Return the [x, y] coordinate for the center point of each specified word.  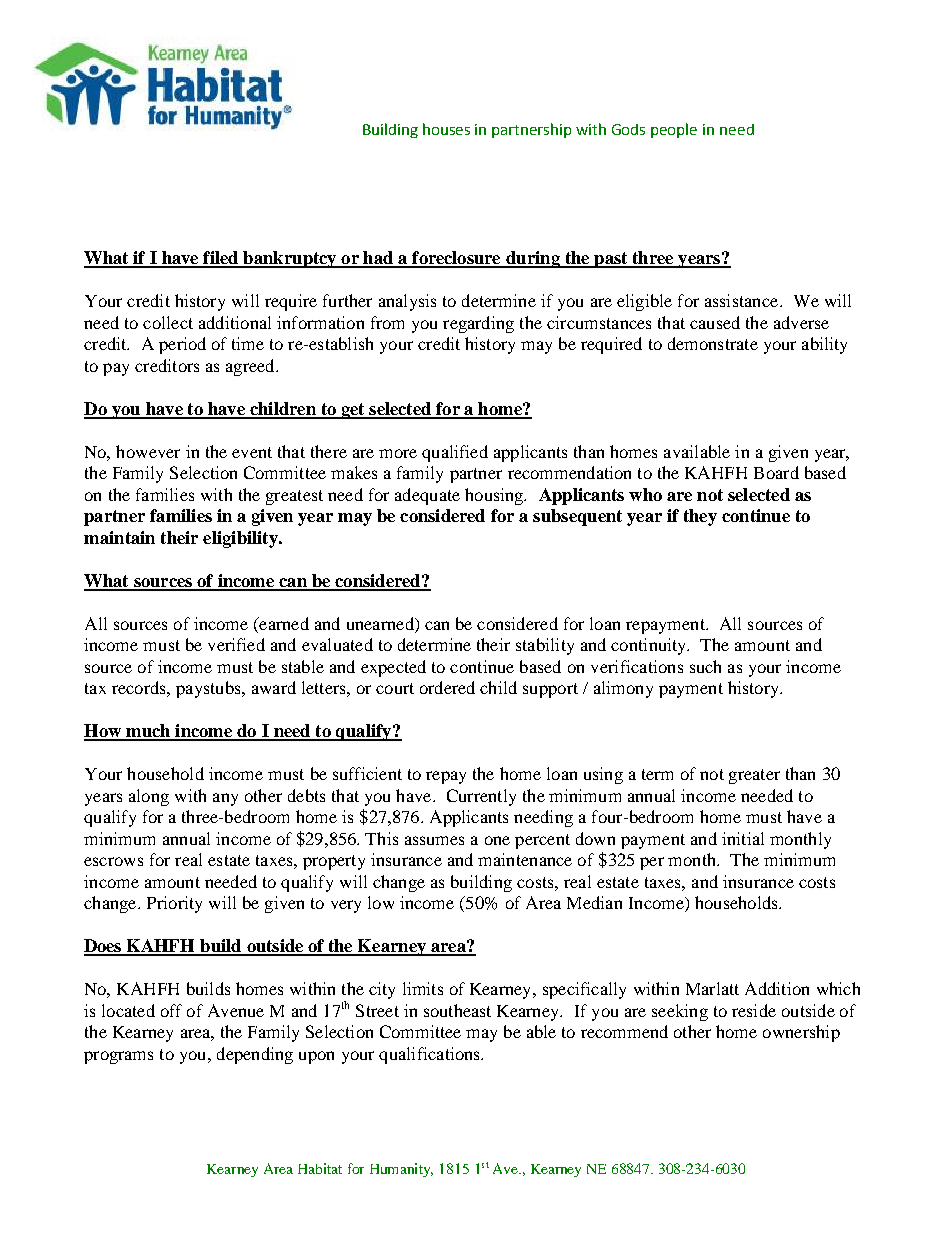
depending [255, 1055]
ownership [801, 1033]
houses [446, 129]
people [674, 130]
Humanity [401, 1170]
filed [221, 259]
